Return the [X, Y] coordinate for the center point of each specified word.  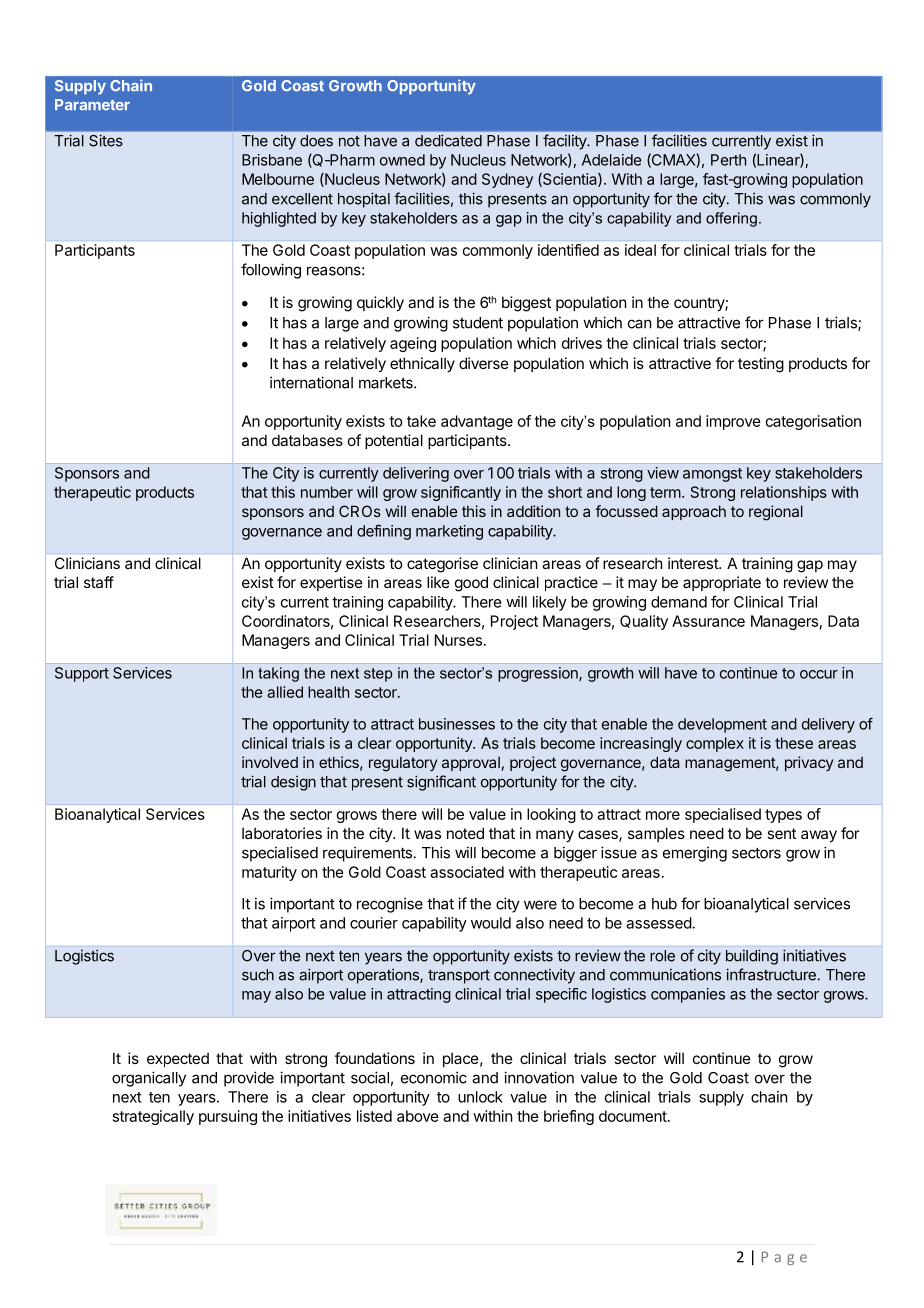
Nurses [458, 640]
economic [434, 1077]
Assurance [708, 621]
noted [465, 833]
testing [761, 365]
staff [99, 582]
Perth [728, 160]
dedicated [448, 140]
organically [149, 1079]
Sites [105, 141]
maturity [269, 873]
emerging [695, 854]
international [311, 382]
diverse [484, 363]
